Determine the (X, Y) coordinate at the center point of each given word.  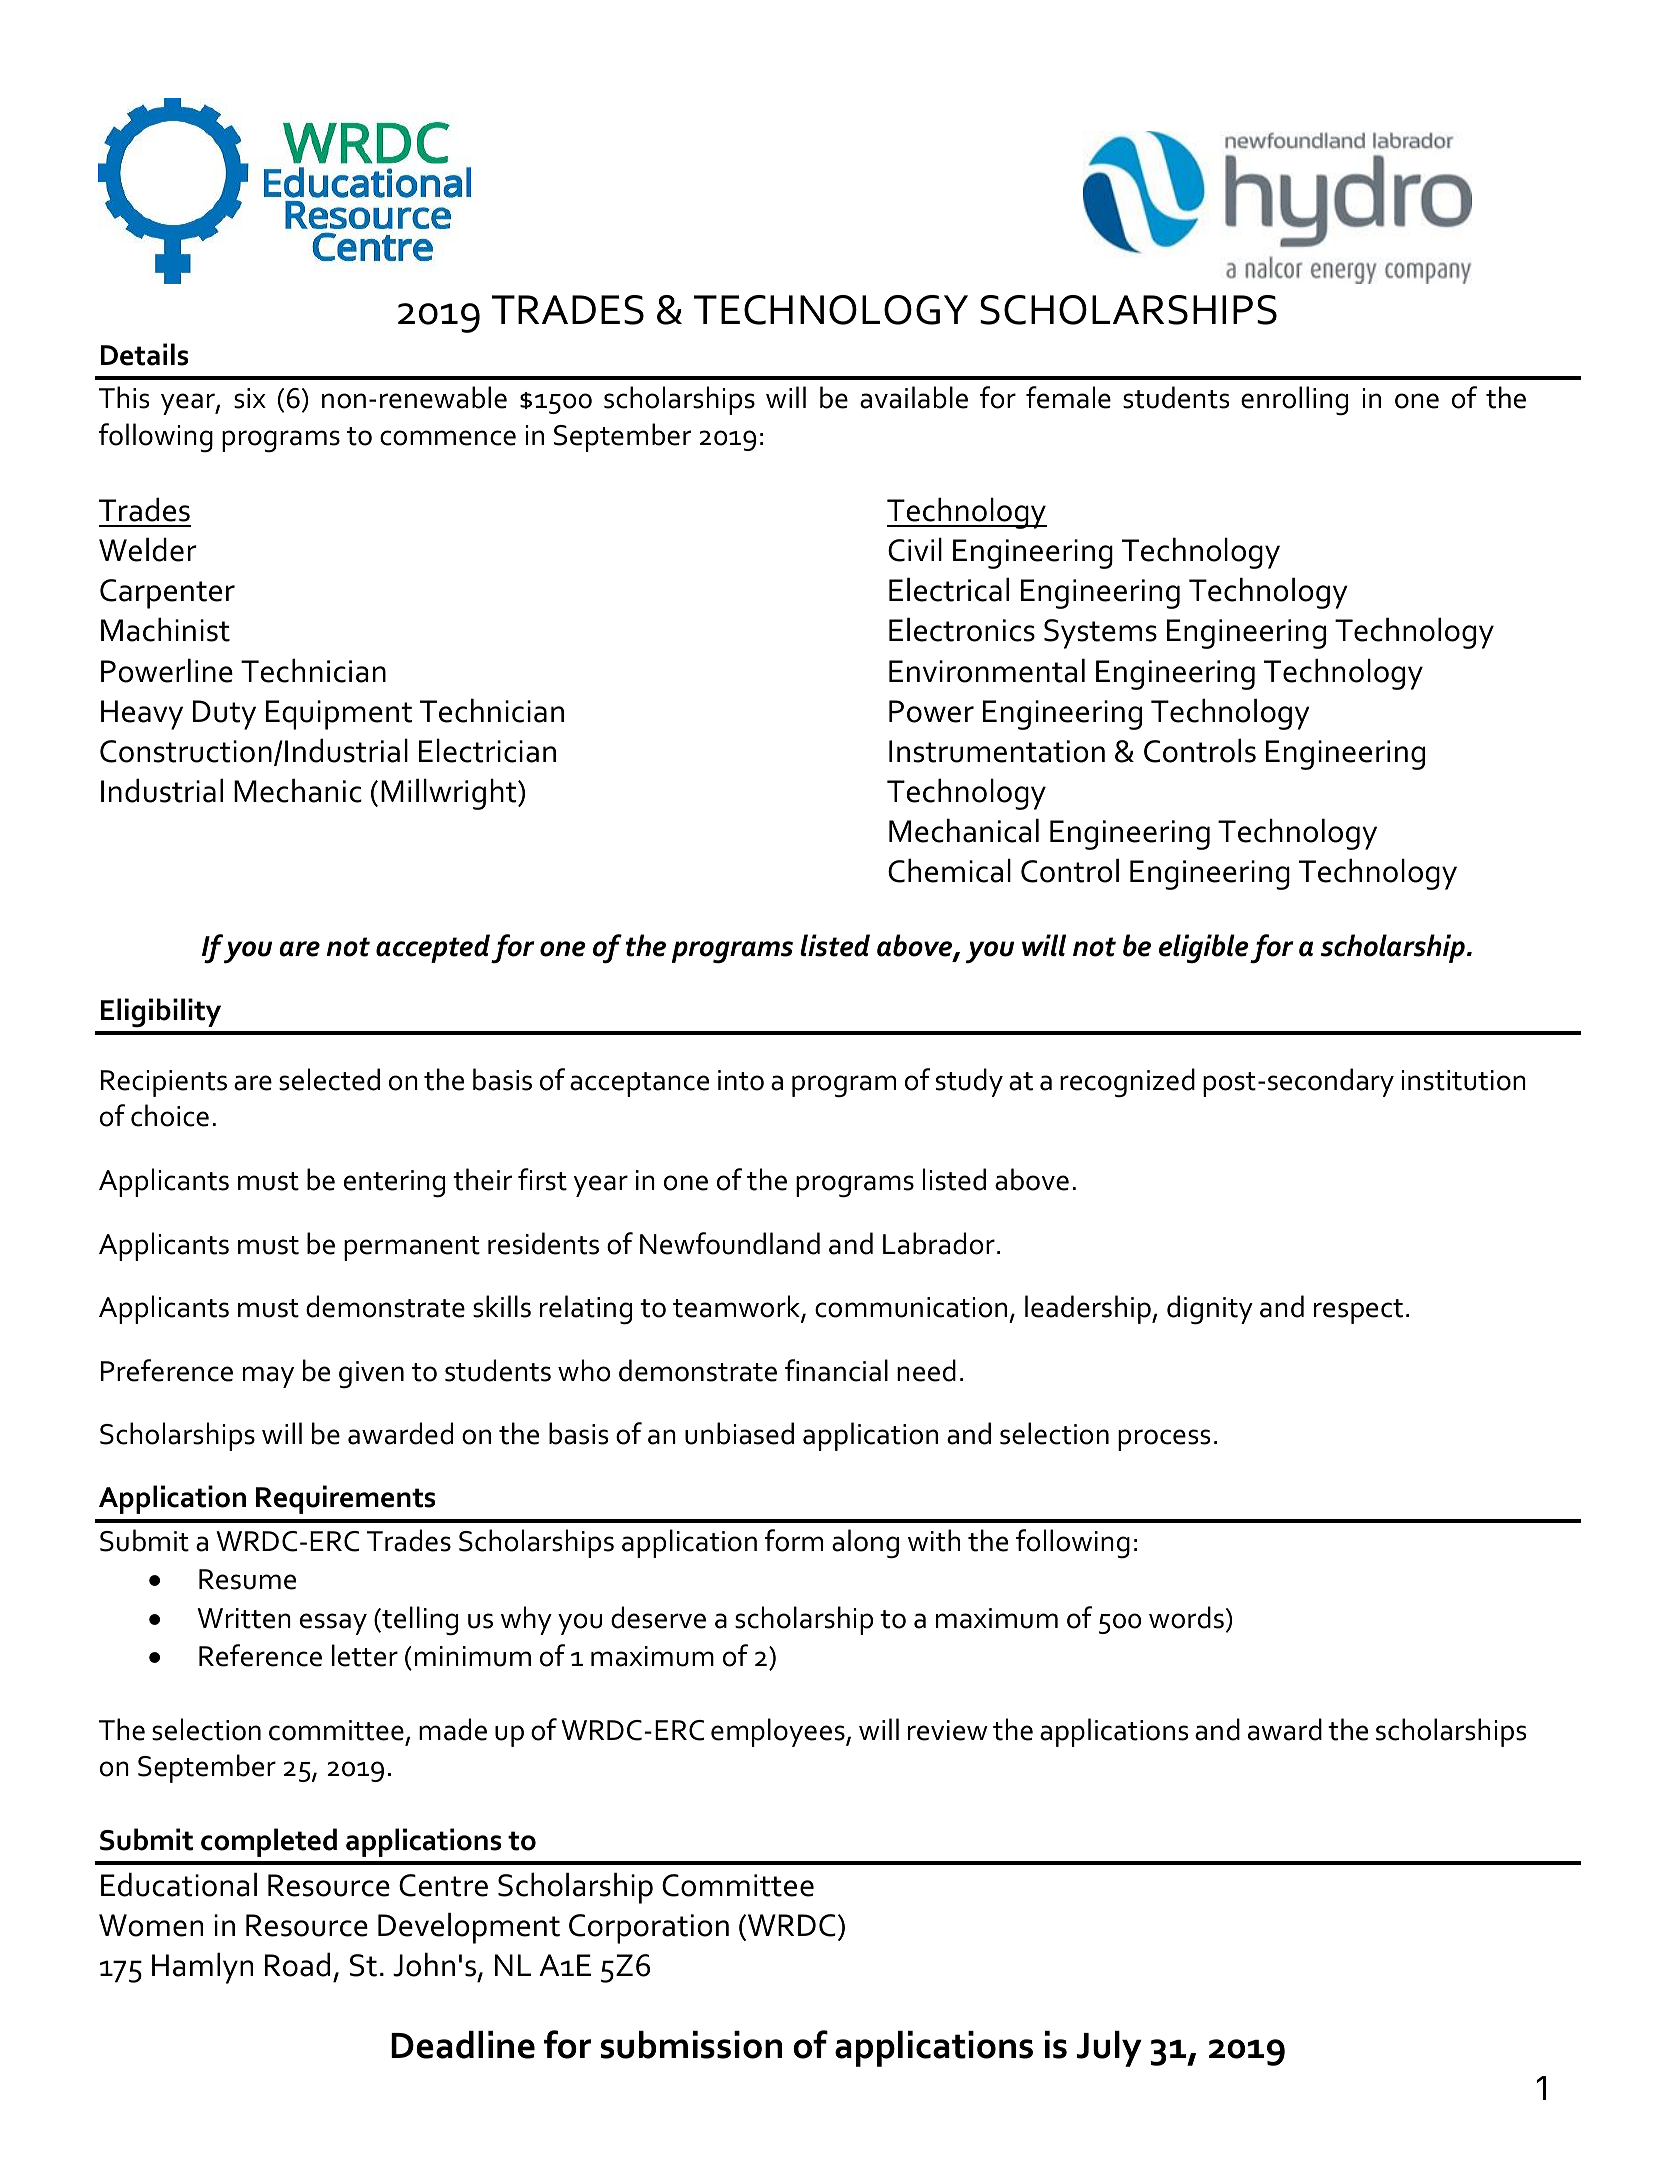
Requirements (345, 1499)
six (250, 398)
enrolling (1294, 401)
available (914, 397)
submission (691, 2045)
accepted (433, 948)
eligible (1204, 949)
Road (297, 1964)
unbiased (739, 1433)
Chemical (949, 870)
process (1164, 1440)
